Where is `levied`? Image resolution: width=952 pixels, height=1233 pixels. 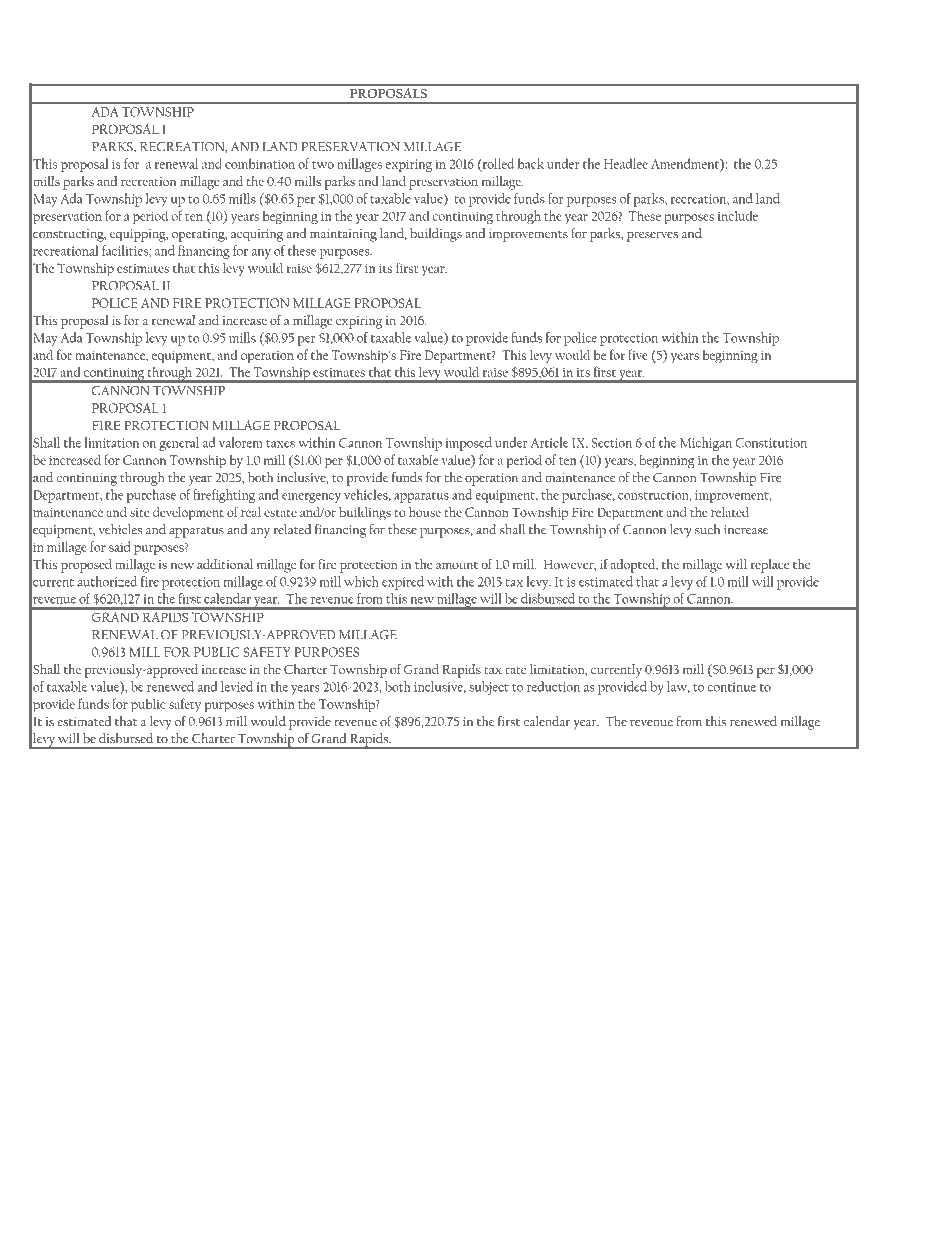 levied is located at coordinates (237, 686).
